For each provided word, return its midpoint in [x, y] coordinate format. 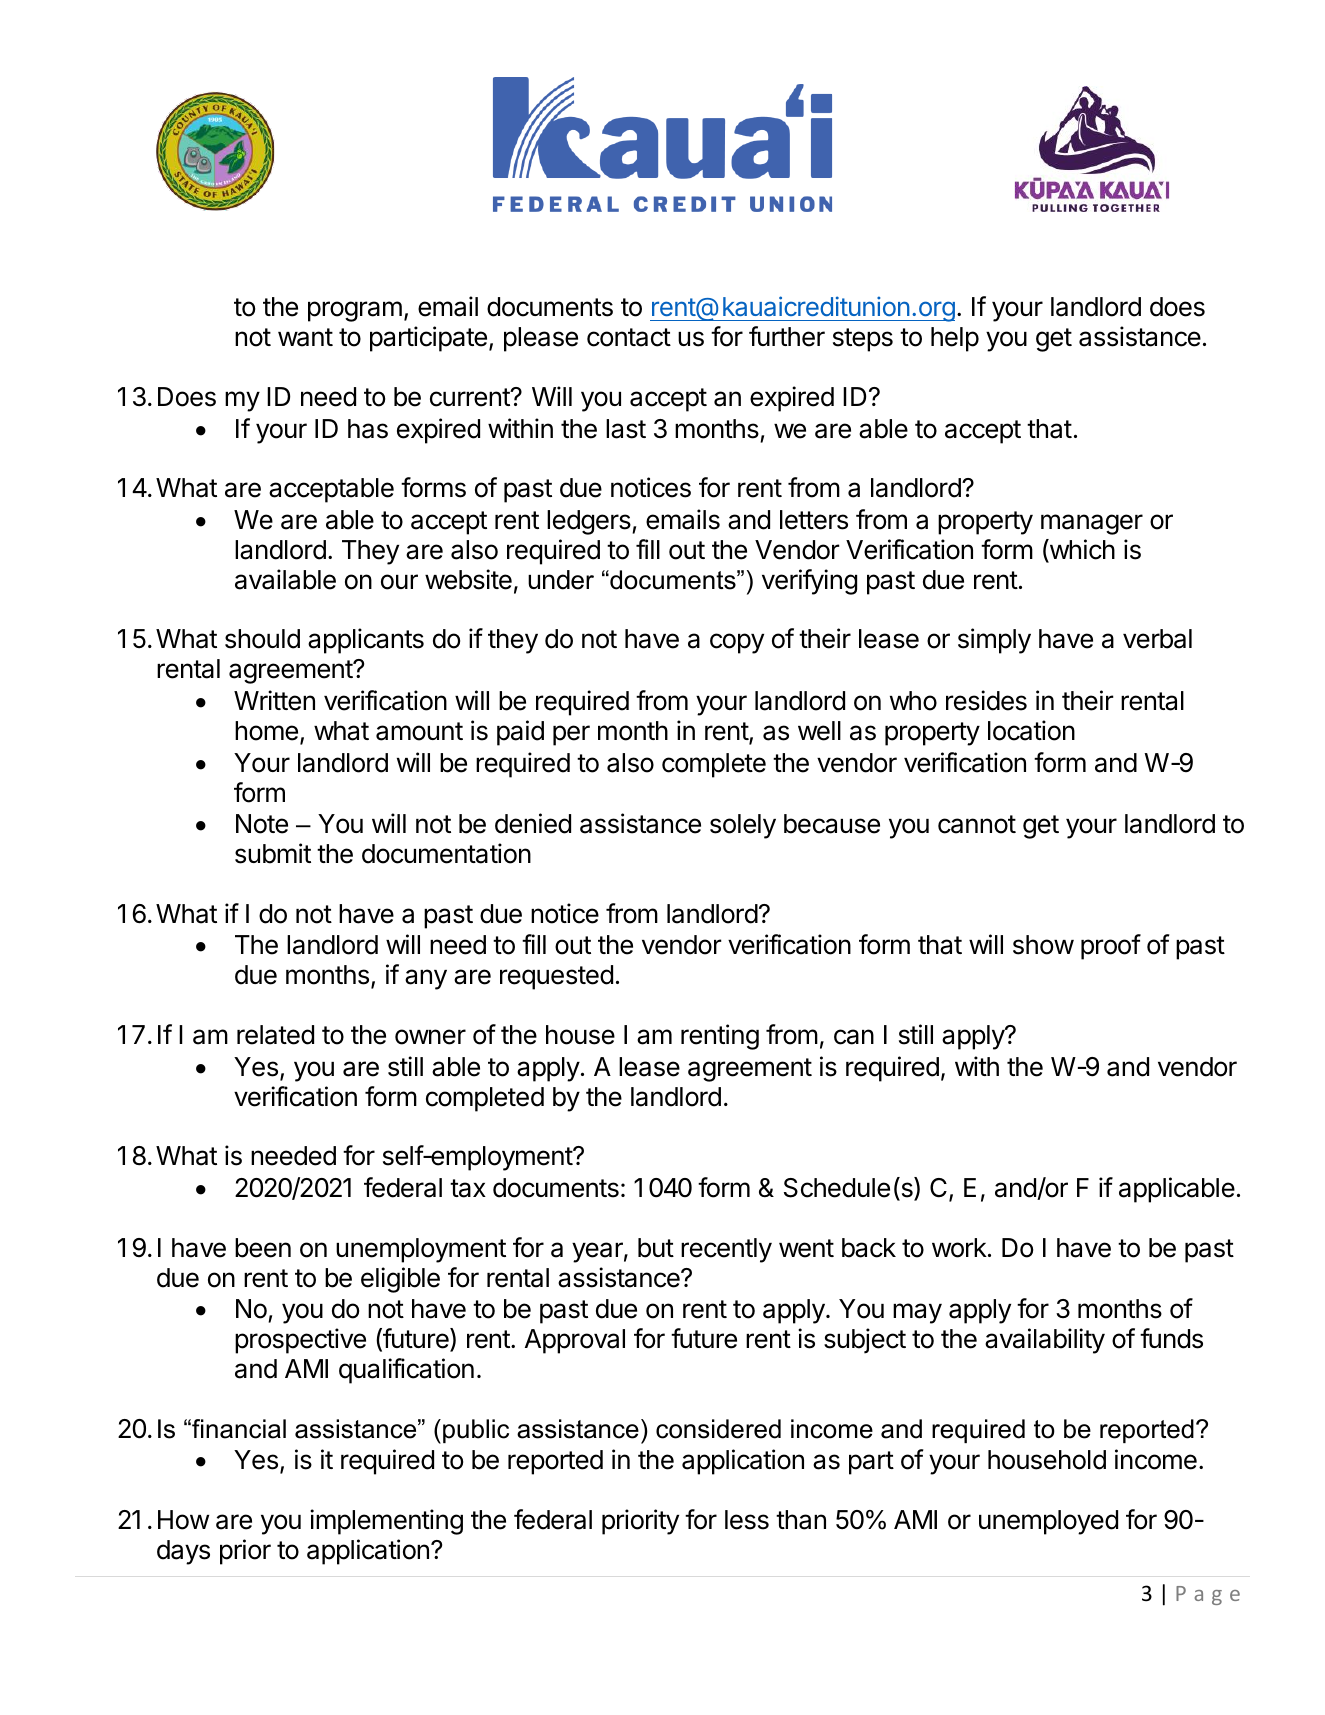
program [355, 311]
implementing [386, 1522]
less [747, 1520]
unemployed [1048, 1522]
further [787, 336]
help [955, 339]
